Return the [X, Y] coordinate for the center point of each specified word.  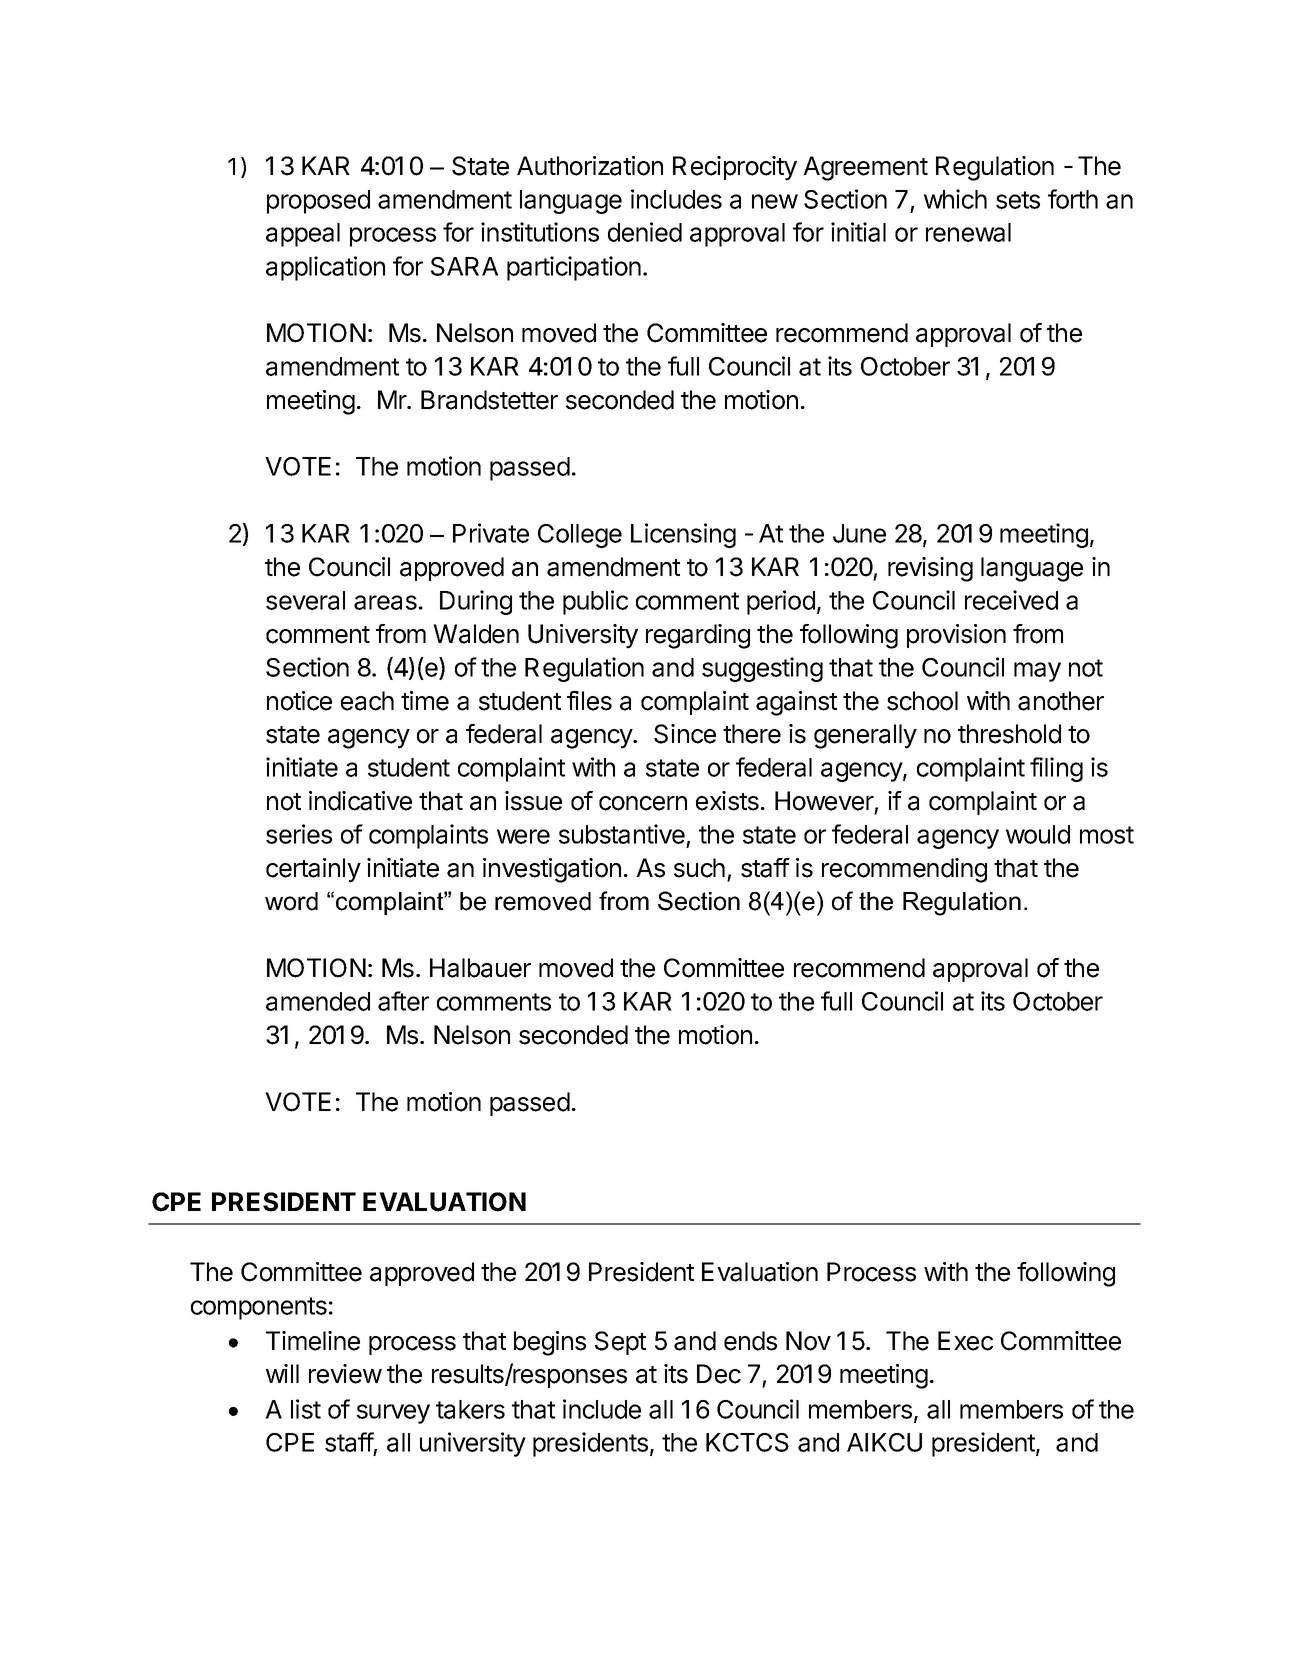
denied [645, 232]
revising [930, 569]
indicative [360, 801]
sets [1018, 200]
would [1038, 834]
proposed [318, 202]
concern [643, 803]
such [699, 868]
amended [318, 1001]
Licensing [683, 535]
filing [1056, 769]
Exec [965, 1341]
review [345, 1374]
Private [491, 533]
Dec [719, 1374]
